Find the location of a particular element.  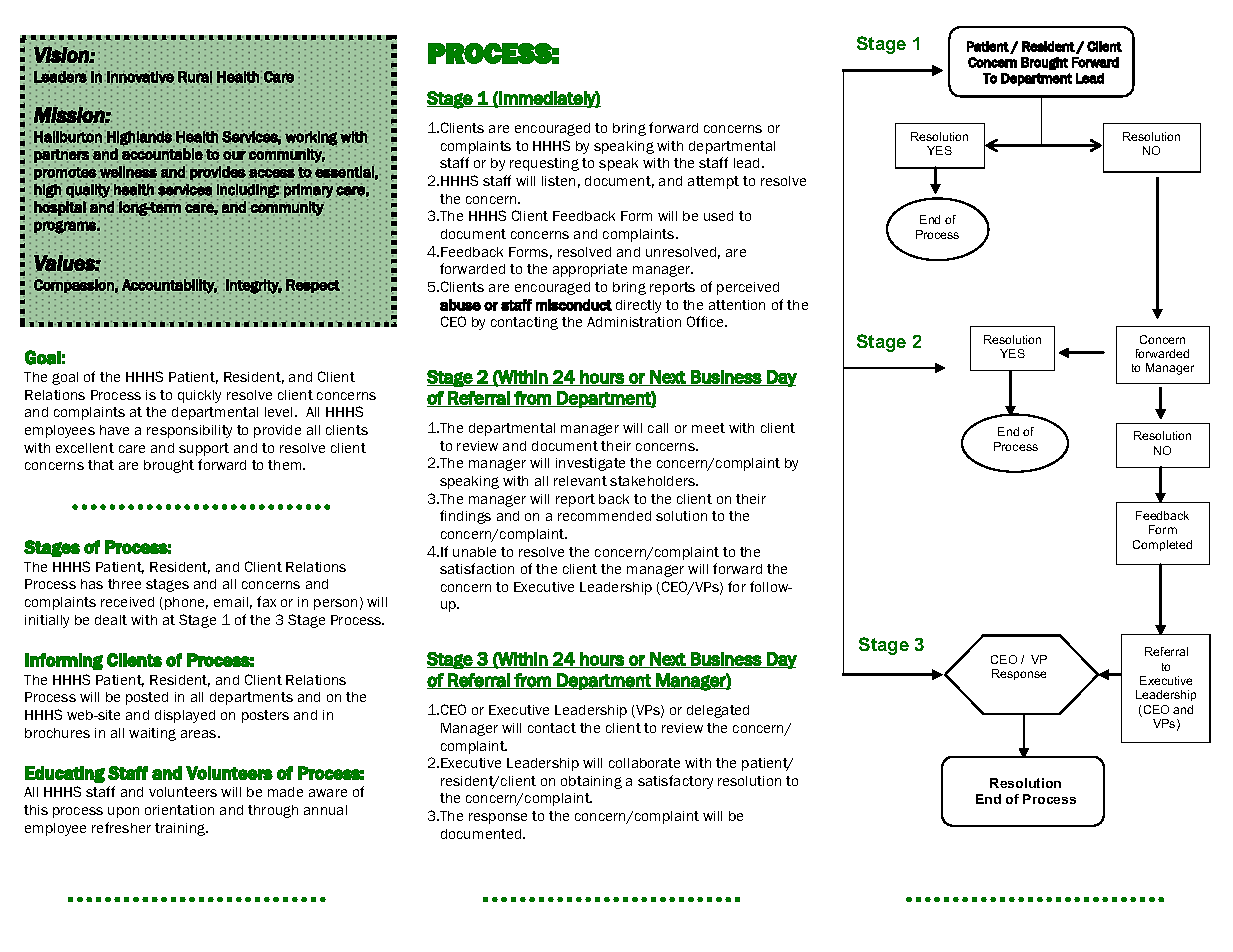

Rural is located at coordinates (195, 77).
